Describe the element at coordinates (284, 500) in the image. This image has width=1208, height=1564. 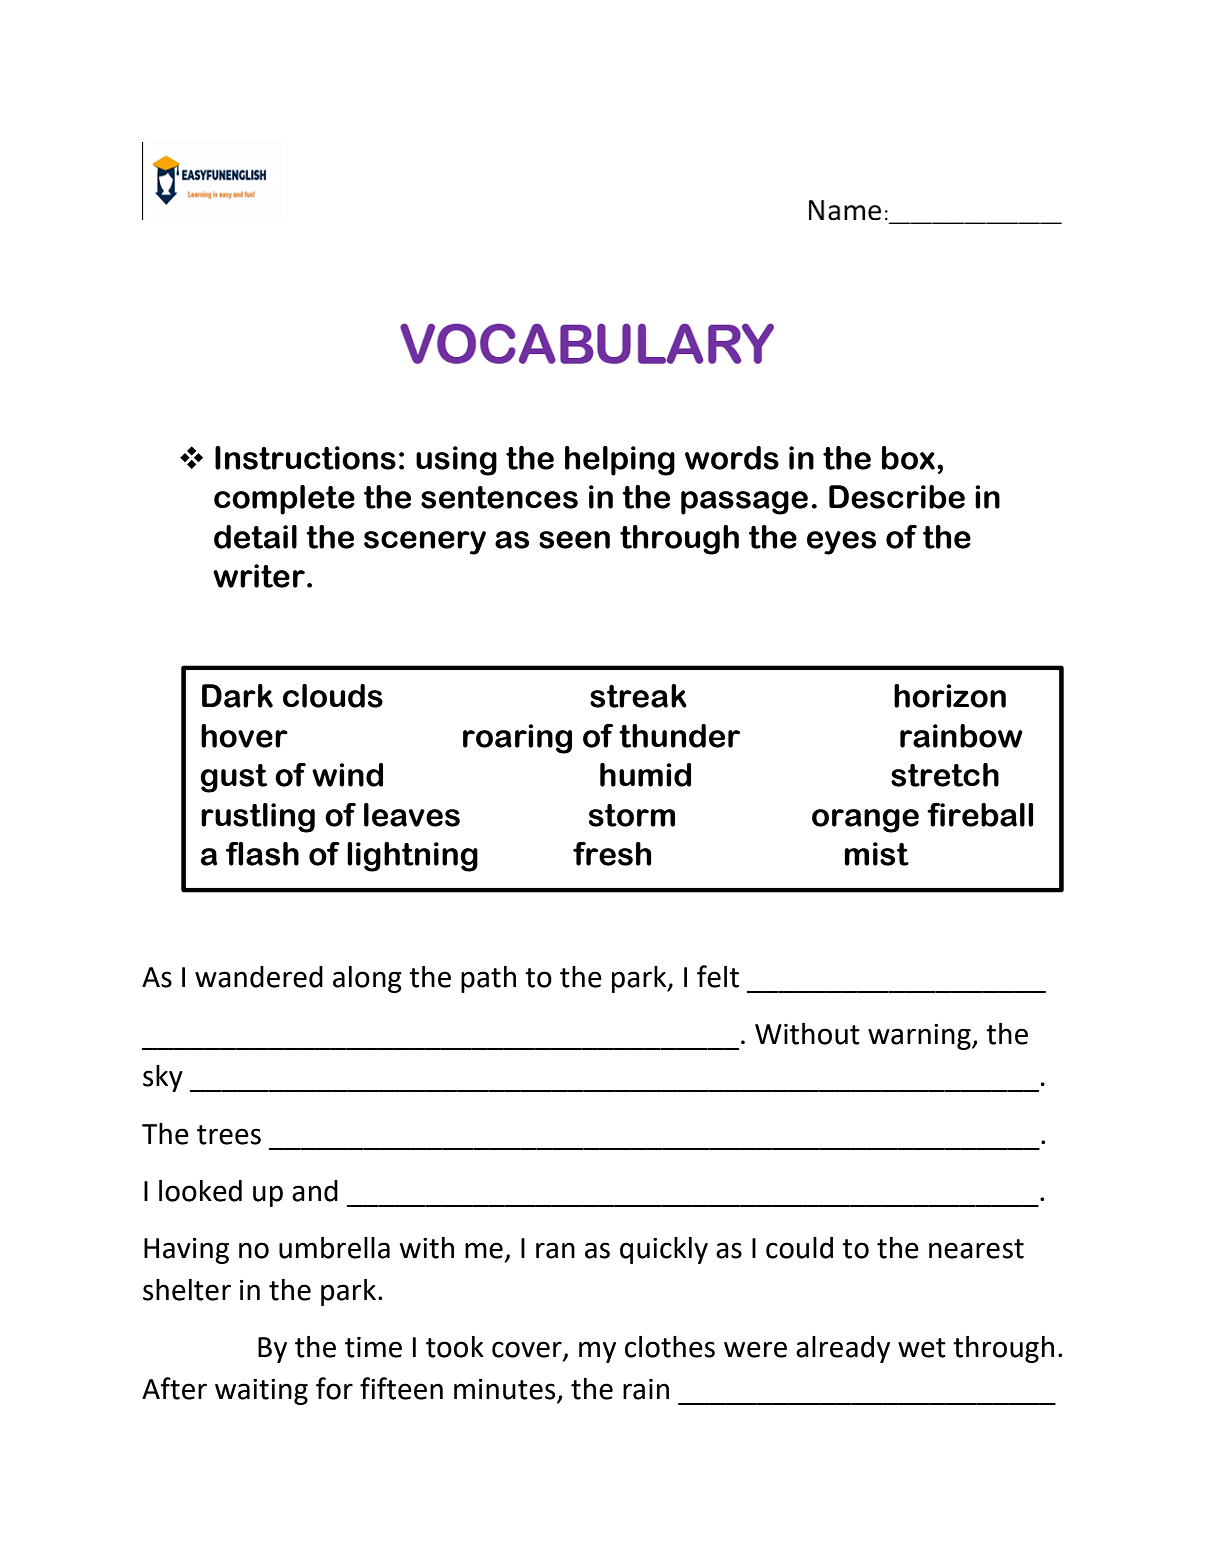
I see `complete` at that location.
